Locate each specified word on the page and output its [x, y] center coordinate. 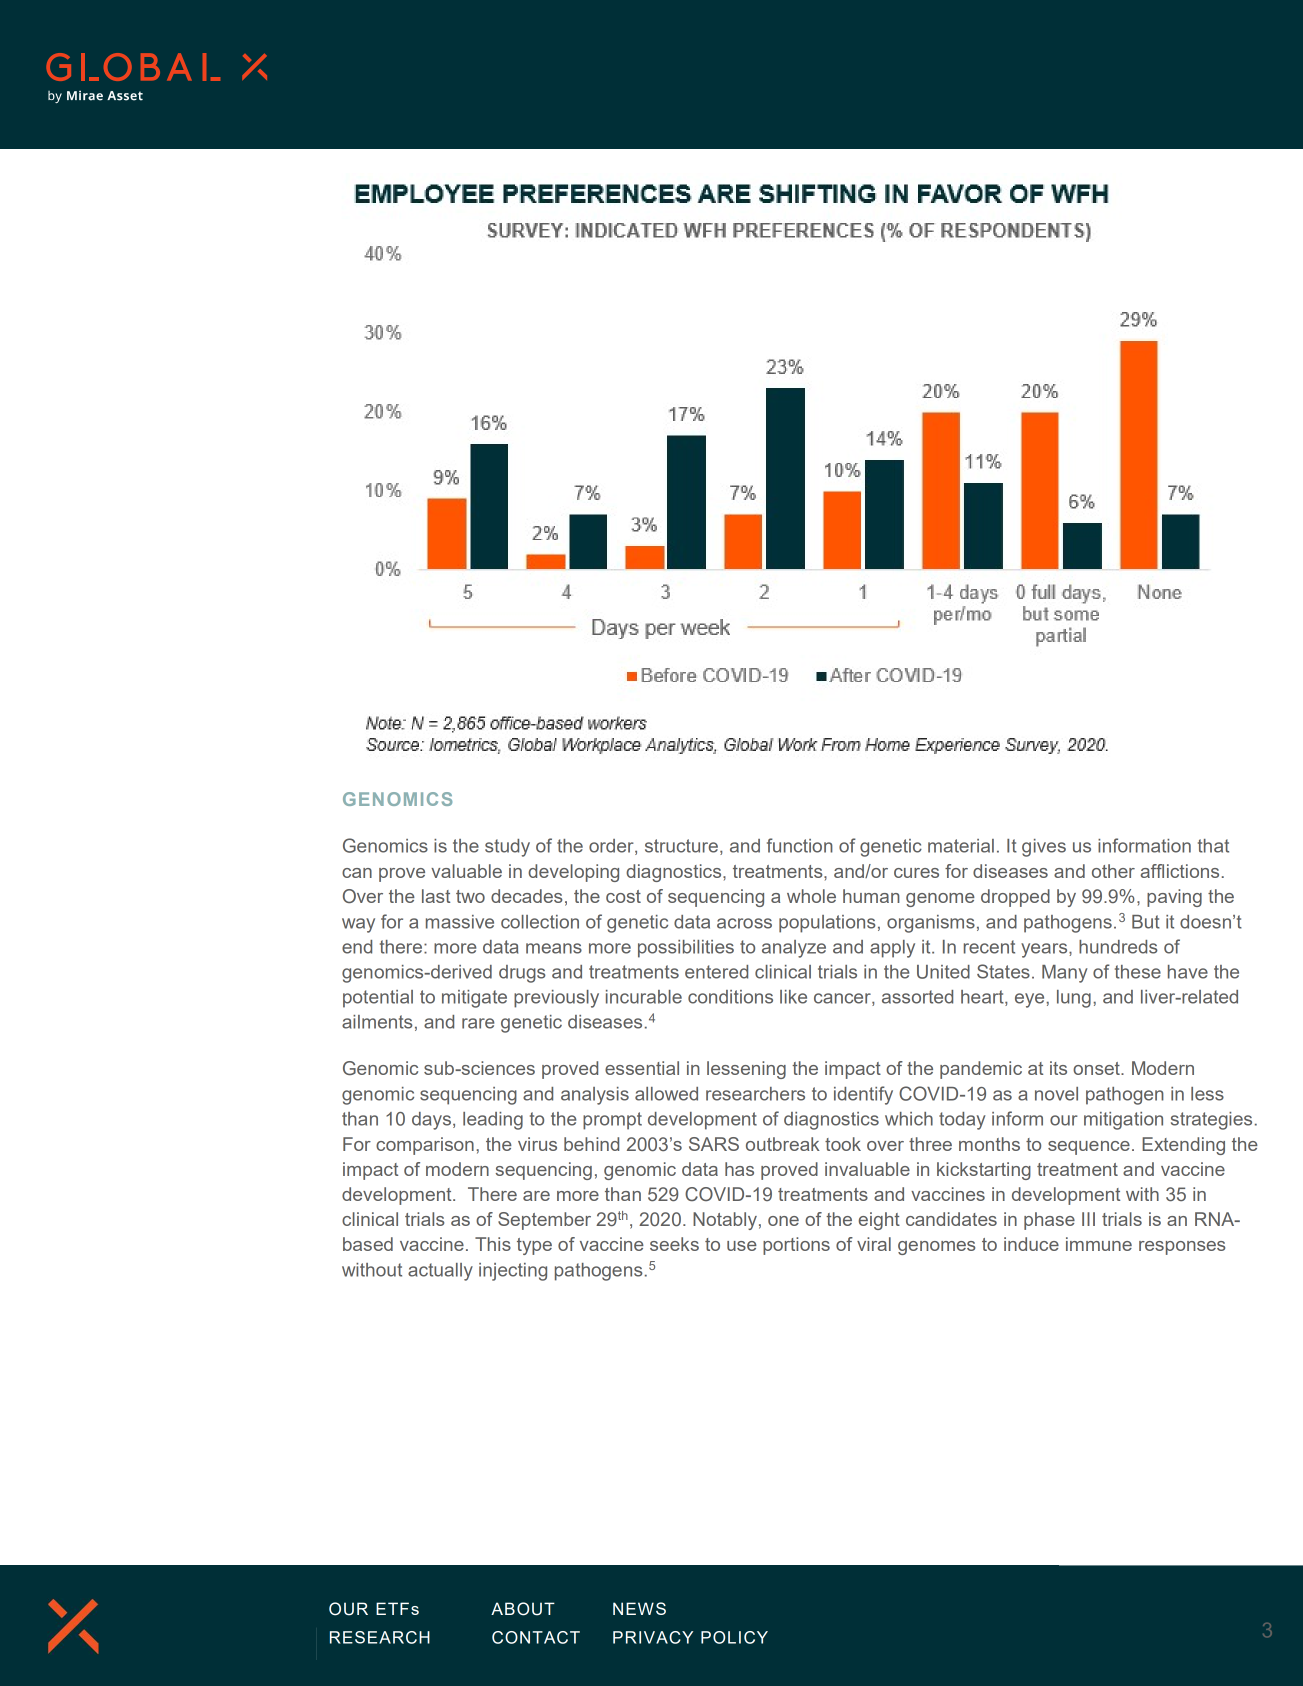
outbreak [783, 1144]
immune [1099, 1244]
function [800, 845]
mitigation [1123, 1121]
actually [440, 1272]
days [431, 1121]
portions [796, 1246]
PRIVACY [653, 1637]
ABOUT [523, 1609]
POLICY [734, 1637]
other [1113, 871]
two [470, 896]
